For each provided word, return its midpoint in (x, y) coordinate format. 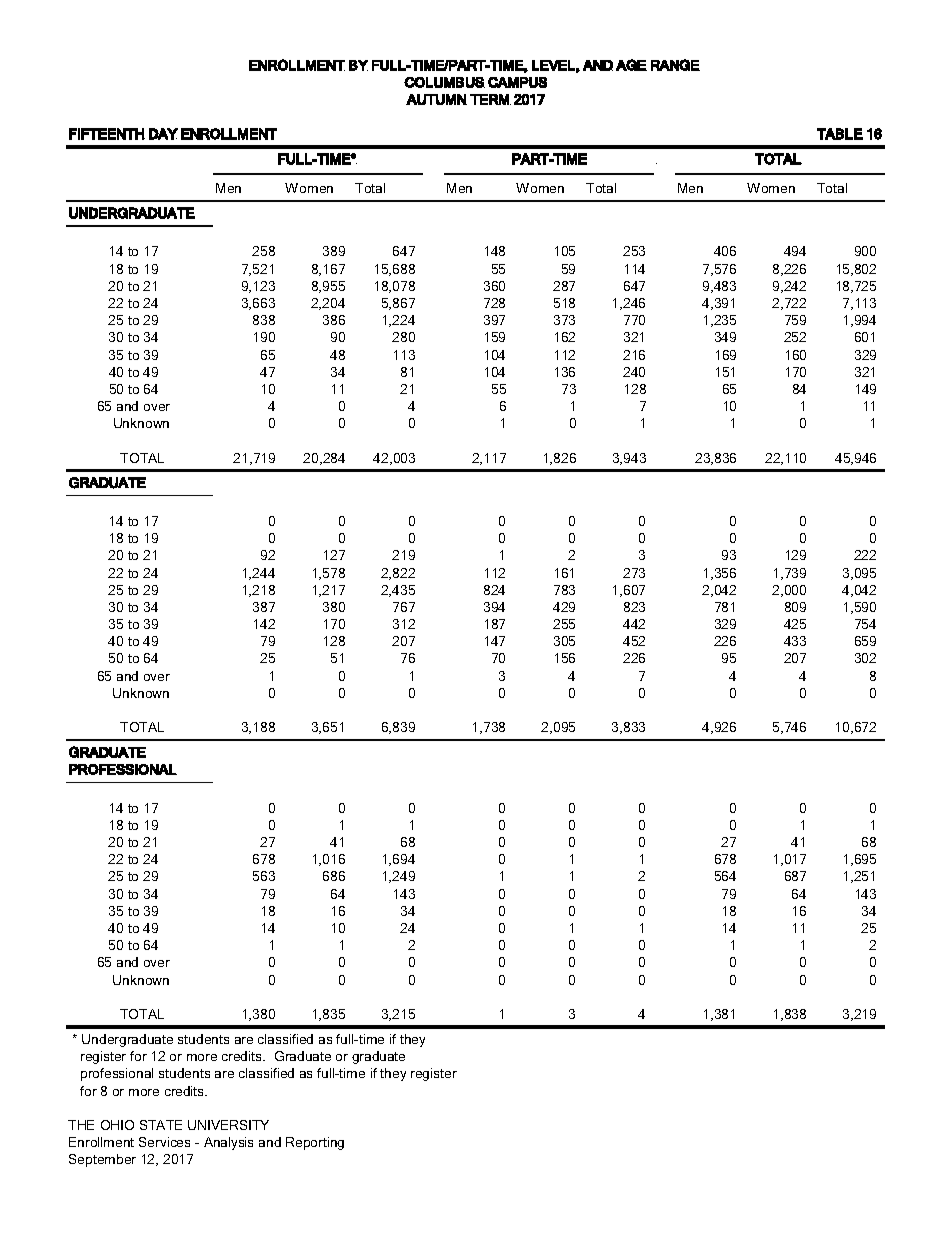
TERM (490, 99)
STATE (161, 1125)
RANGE (675, 65)
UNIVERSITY (228, 1125)
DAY (163, 134)
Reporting (315, 1143)
